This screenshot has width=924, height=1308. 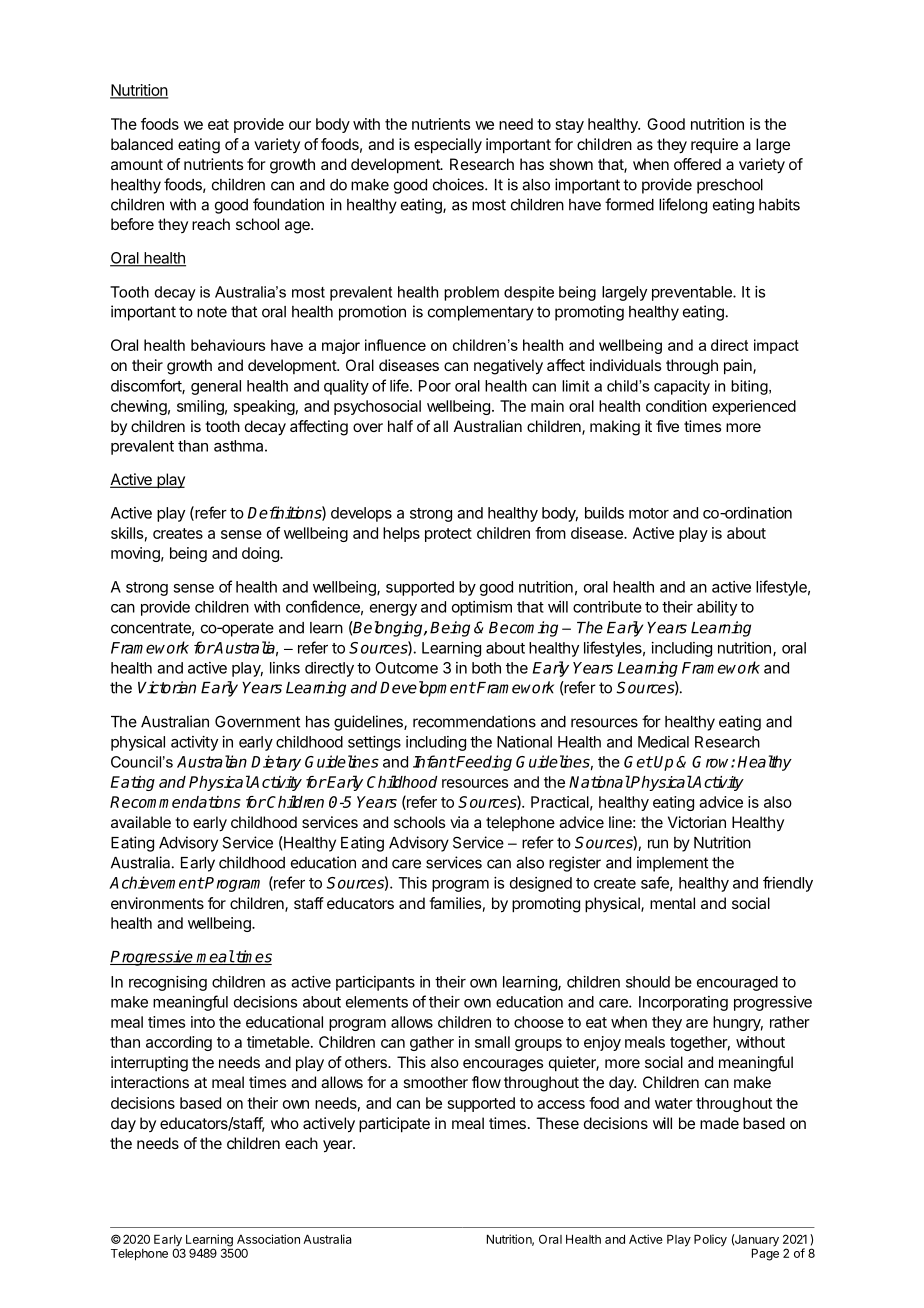 What do you see at coordinates (394, 1125) in the screenshot?
I see `participate` at bounding box center [394, 1125].
